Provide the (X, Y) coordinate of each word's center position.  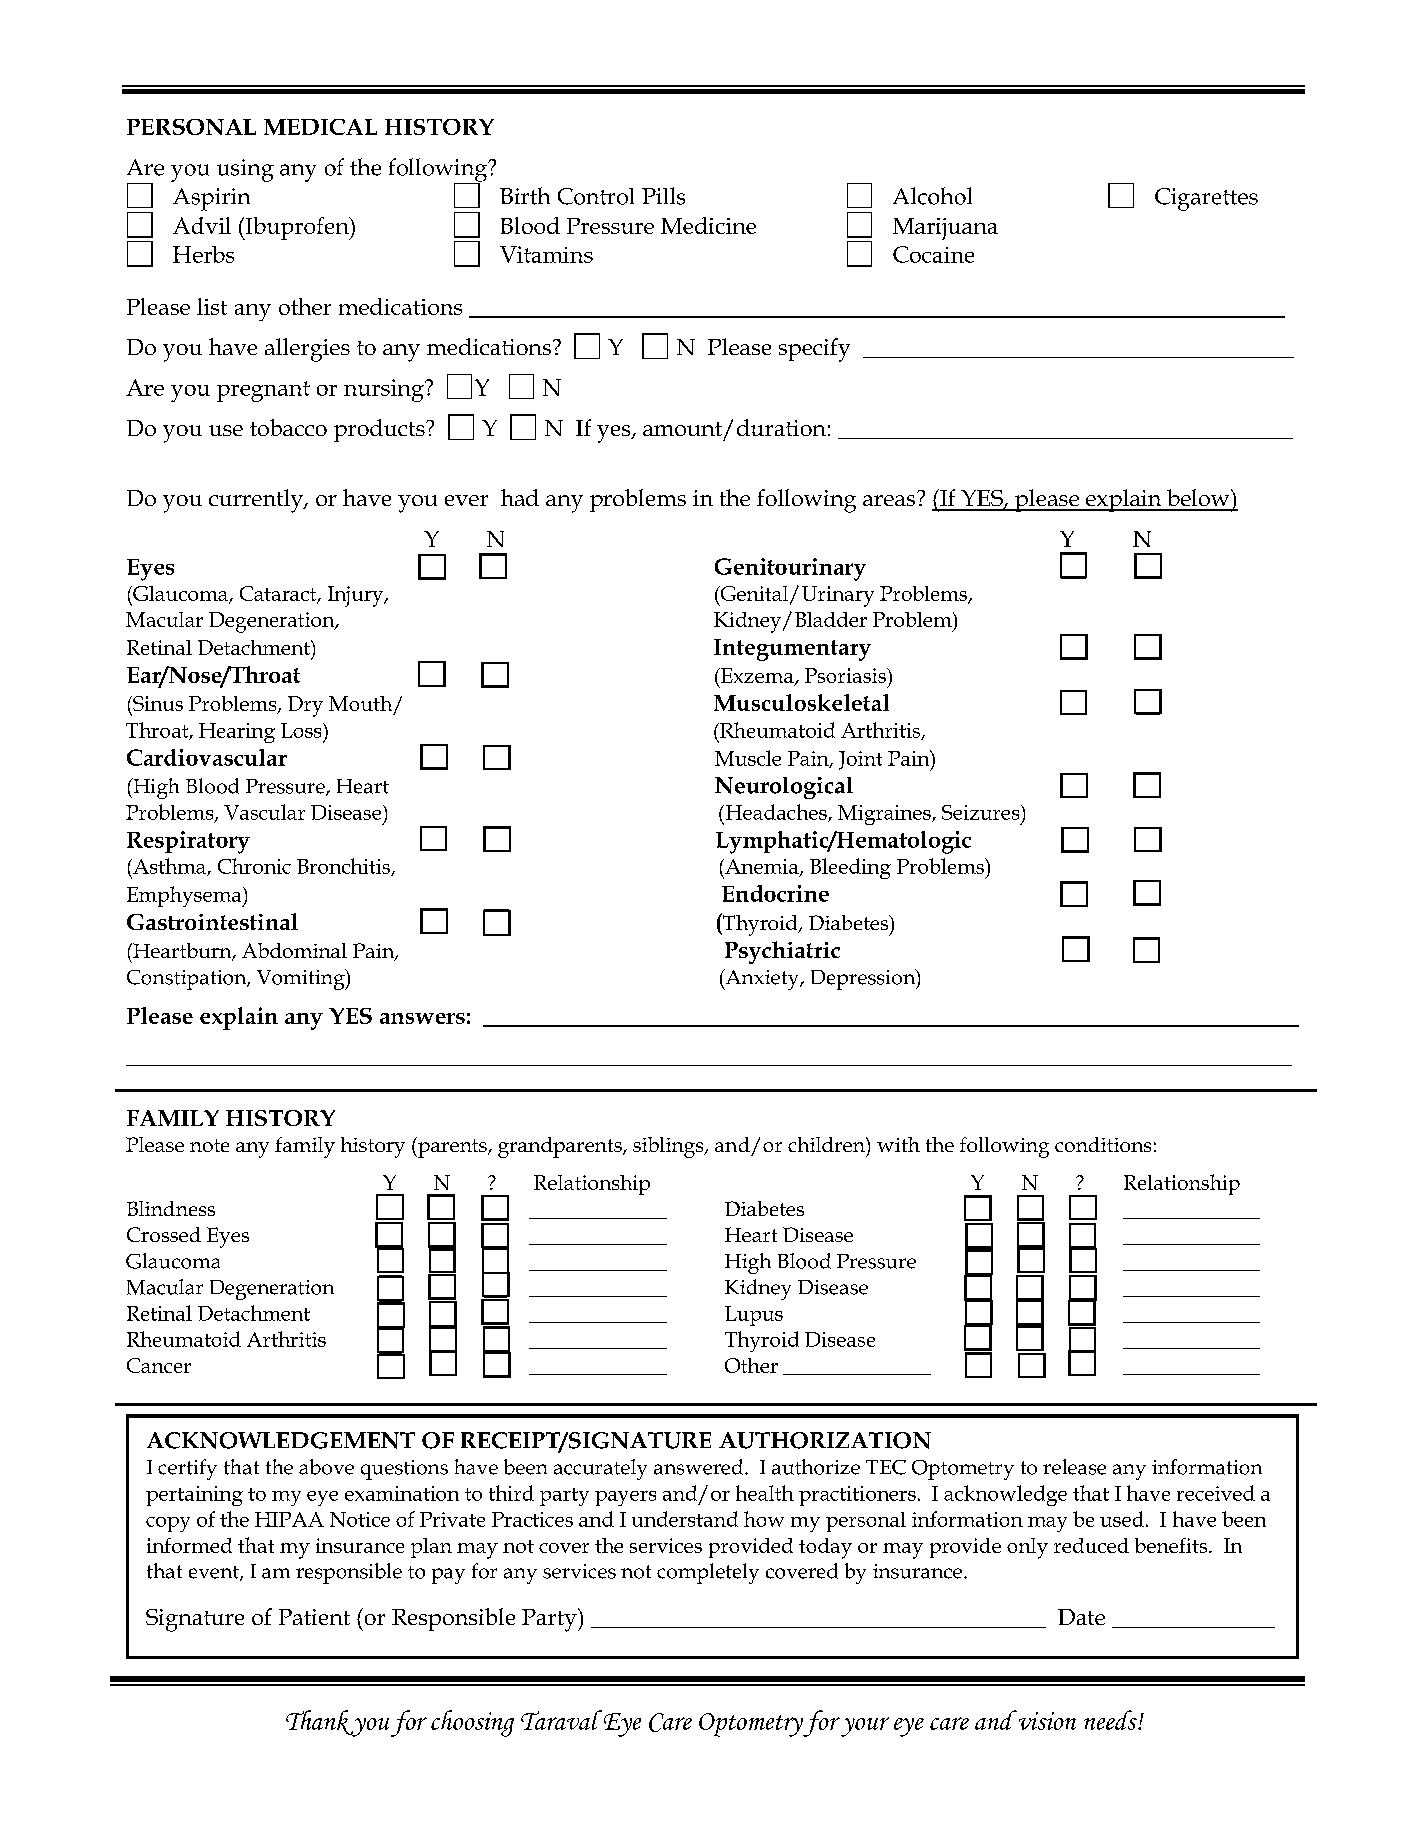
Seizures (982, 812)
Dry (305, 706)
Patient (314, 1617)
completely (708, 1573)
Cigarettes (1206, 199)
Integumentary (792, 650)
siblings (669, 1147)
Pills (663, 196)
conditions (1103, 1144)
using (245, 170)
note (209, 1145)
